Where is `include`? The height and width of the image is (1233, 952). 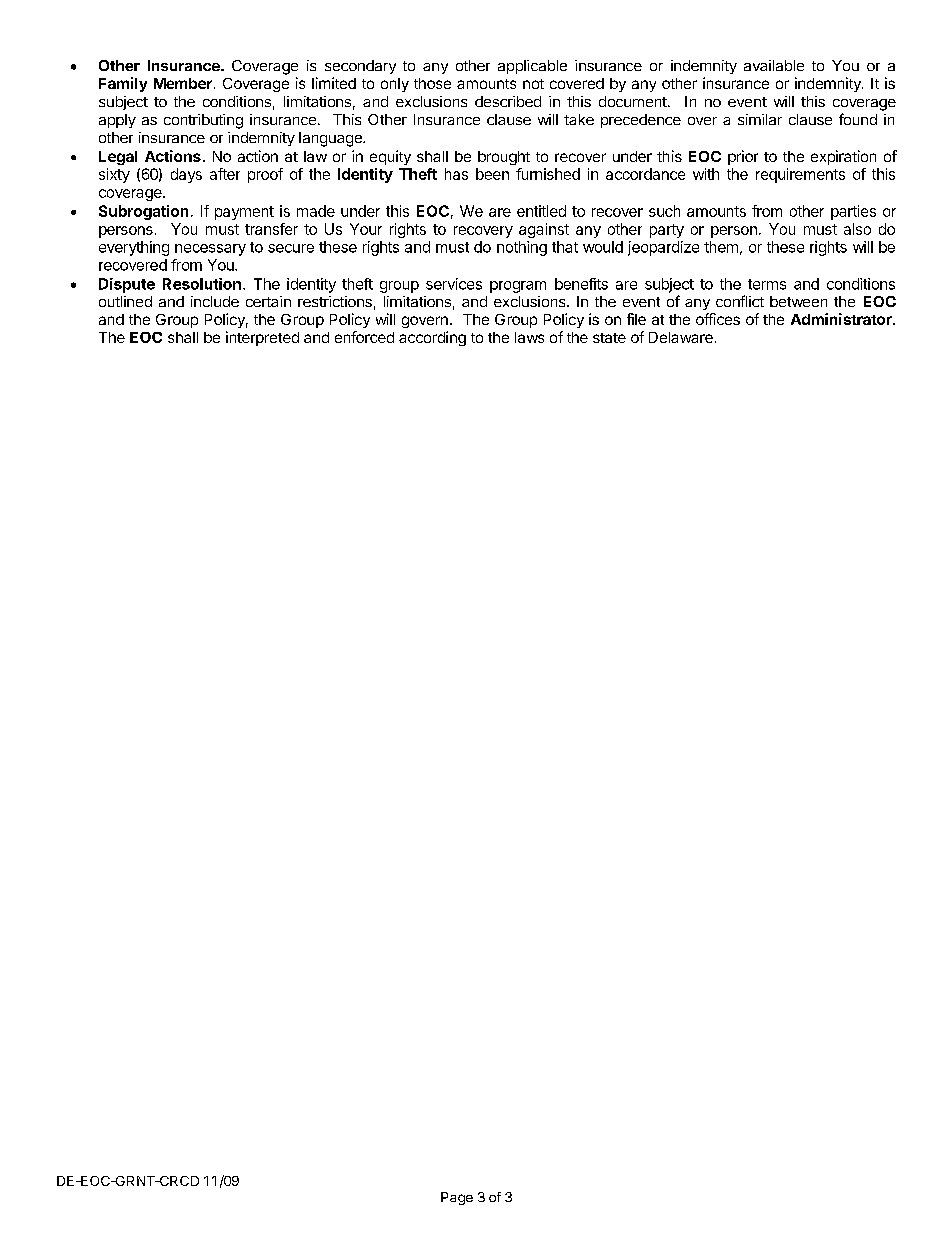
include is located at coordinates (215, 301).
